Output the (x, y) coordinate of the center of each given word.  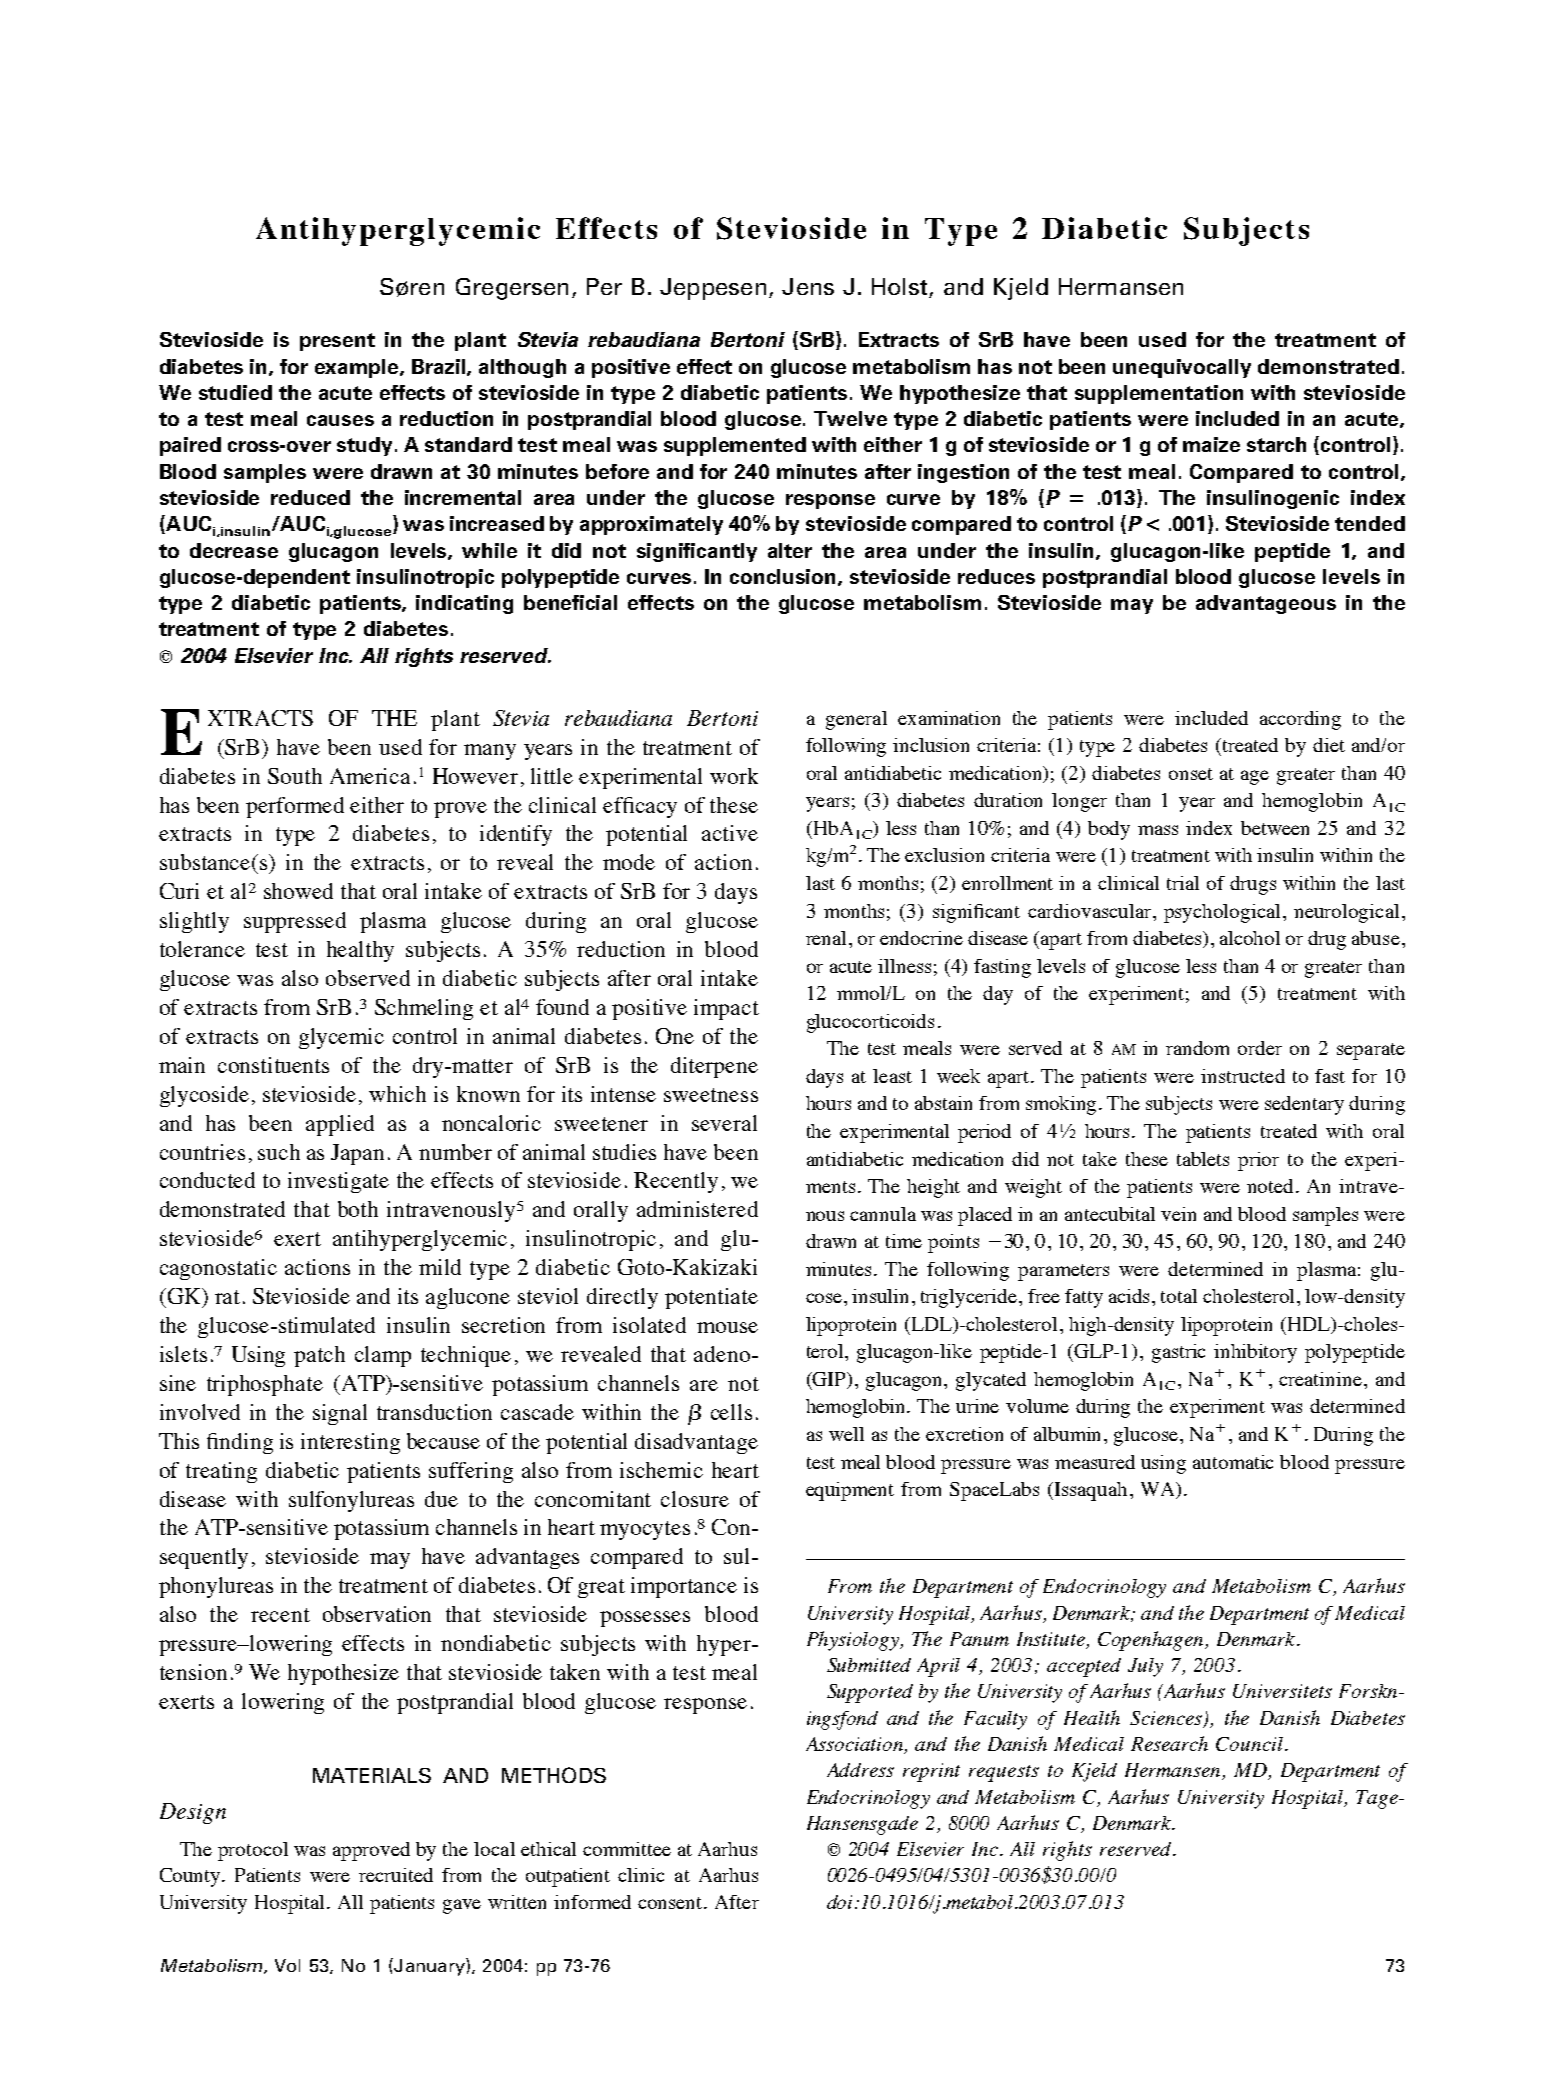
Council (1249, 1744)
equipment (850, 1491)
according (1300, 720)
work (734, 776)
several (724, 1123)
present (337, 342)
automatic (1233, 1462)
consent (671, 1903)
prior (1258, 1161)
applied (340, 1125)
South (295, 776)
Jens (808, 286)
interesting (350, 1443)
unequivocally (1182, 368)
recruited (396, 1875)
